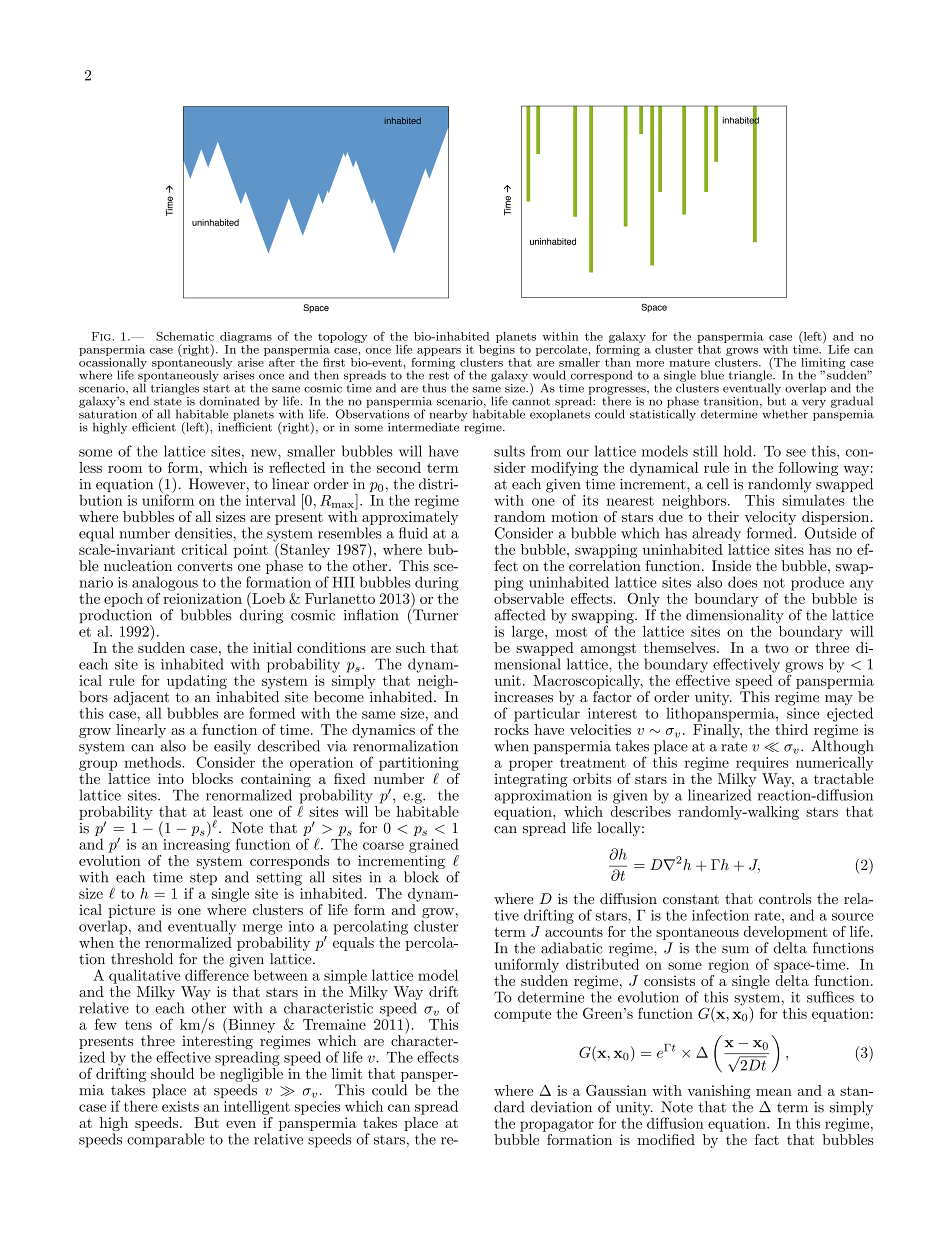 This screenshot has width=952, height=1233. What do you see at coordinates (557, 1125) in the screenshot?
I see `propagator` at bounding box center [557, 1125].
